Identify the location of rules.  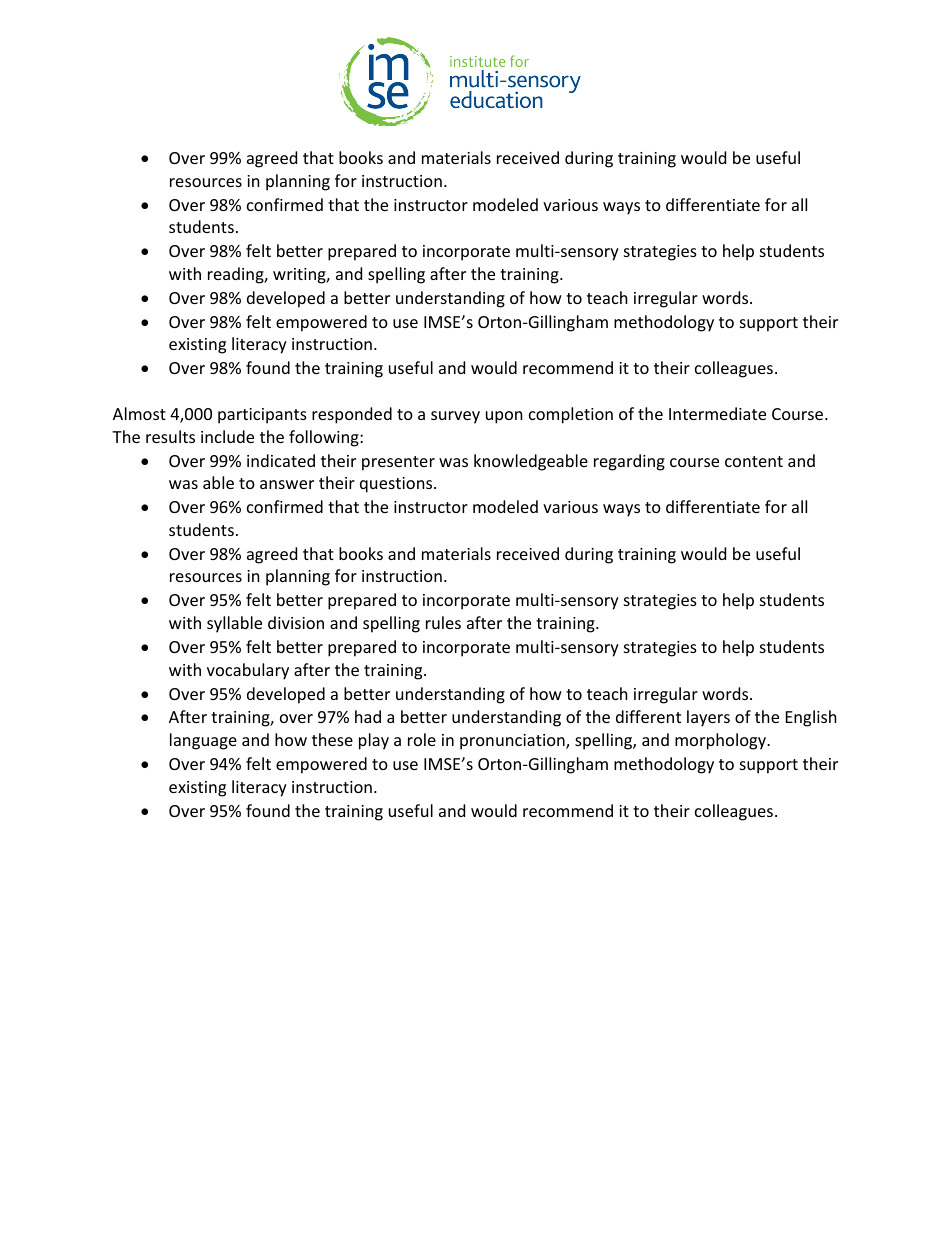
(443, 622).
